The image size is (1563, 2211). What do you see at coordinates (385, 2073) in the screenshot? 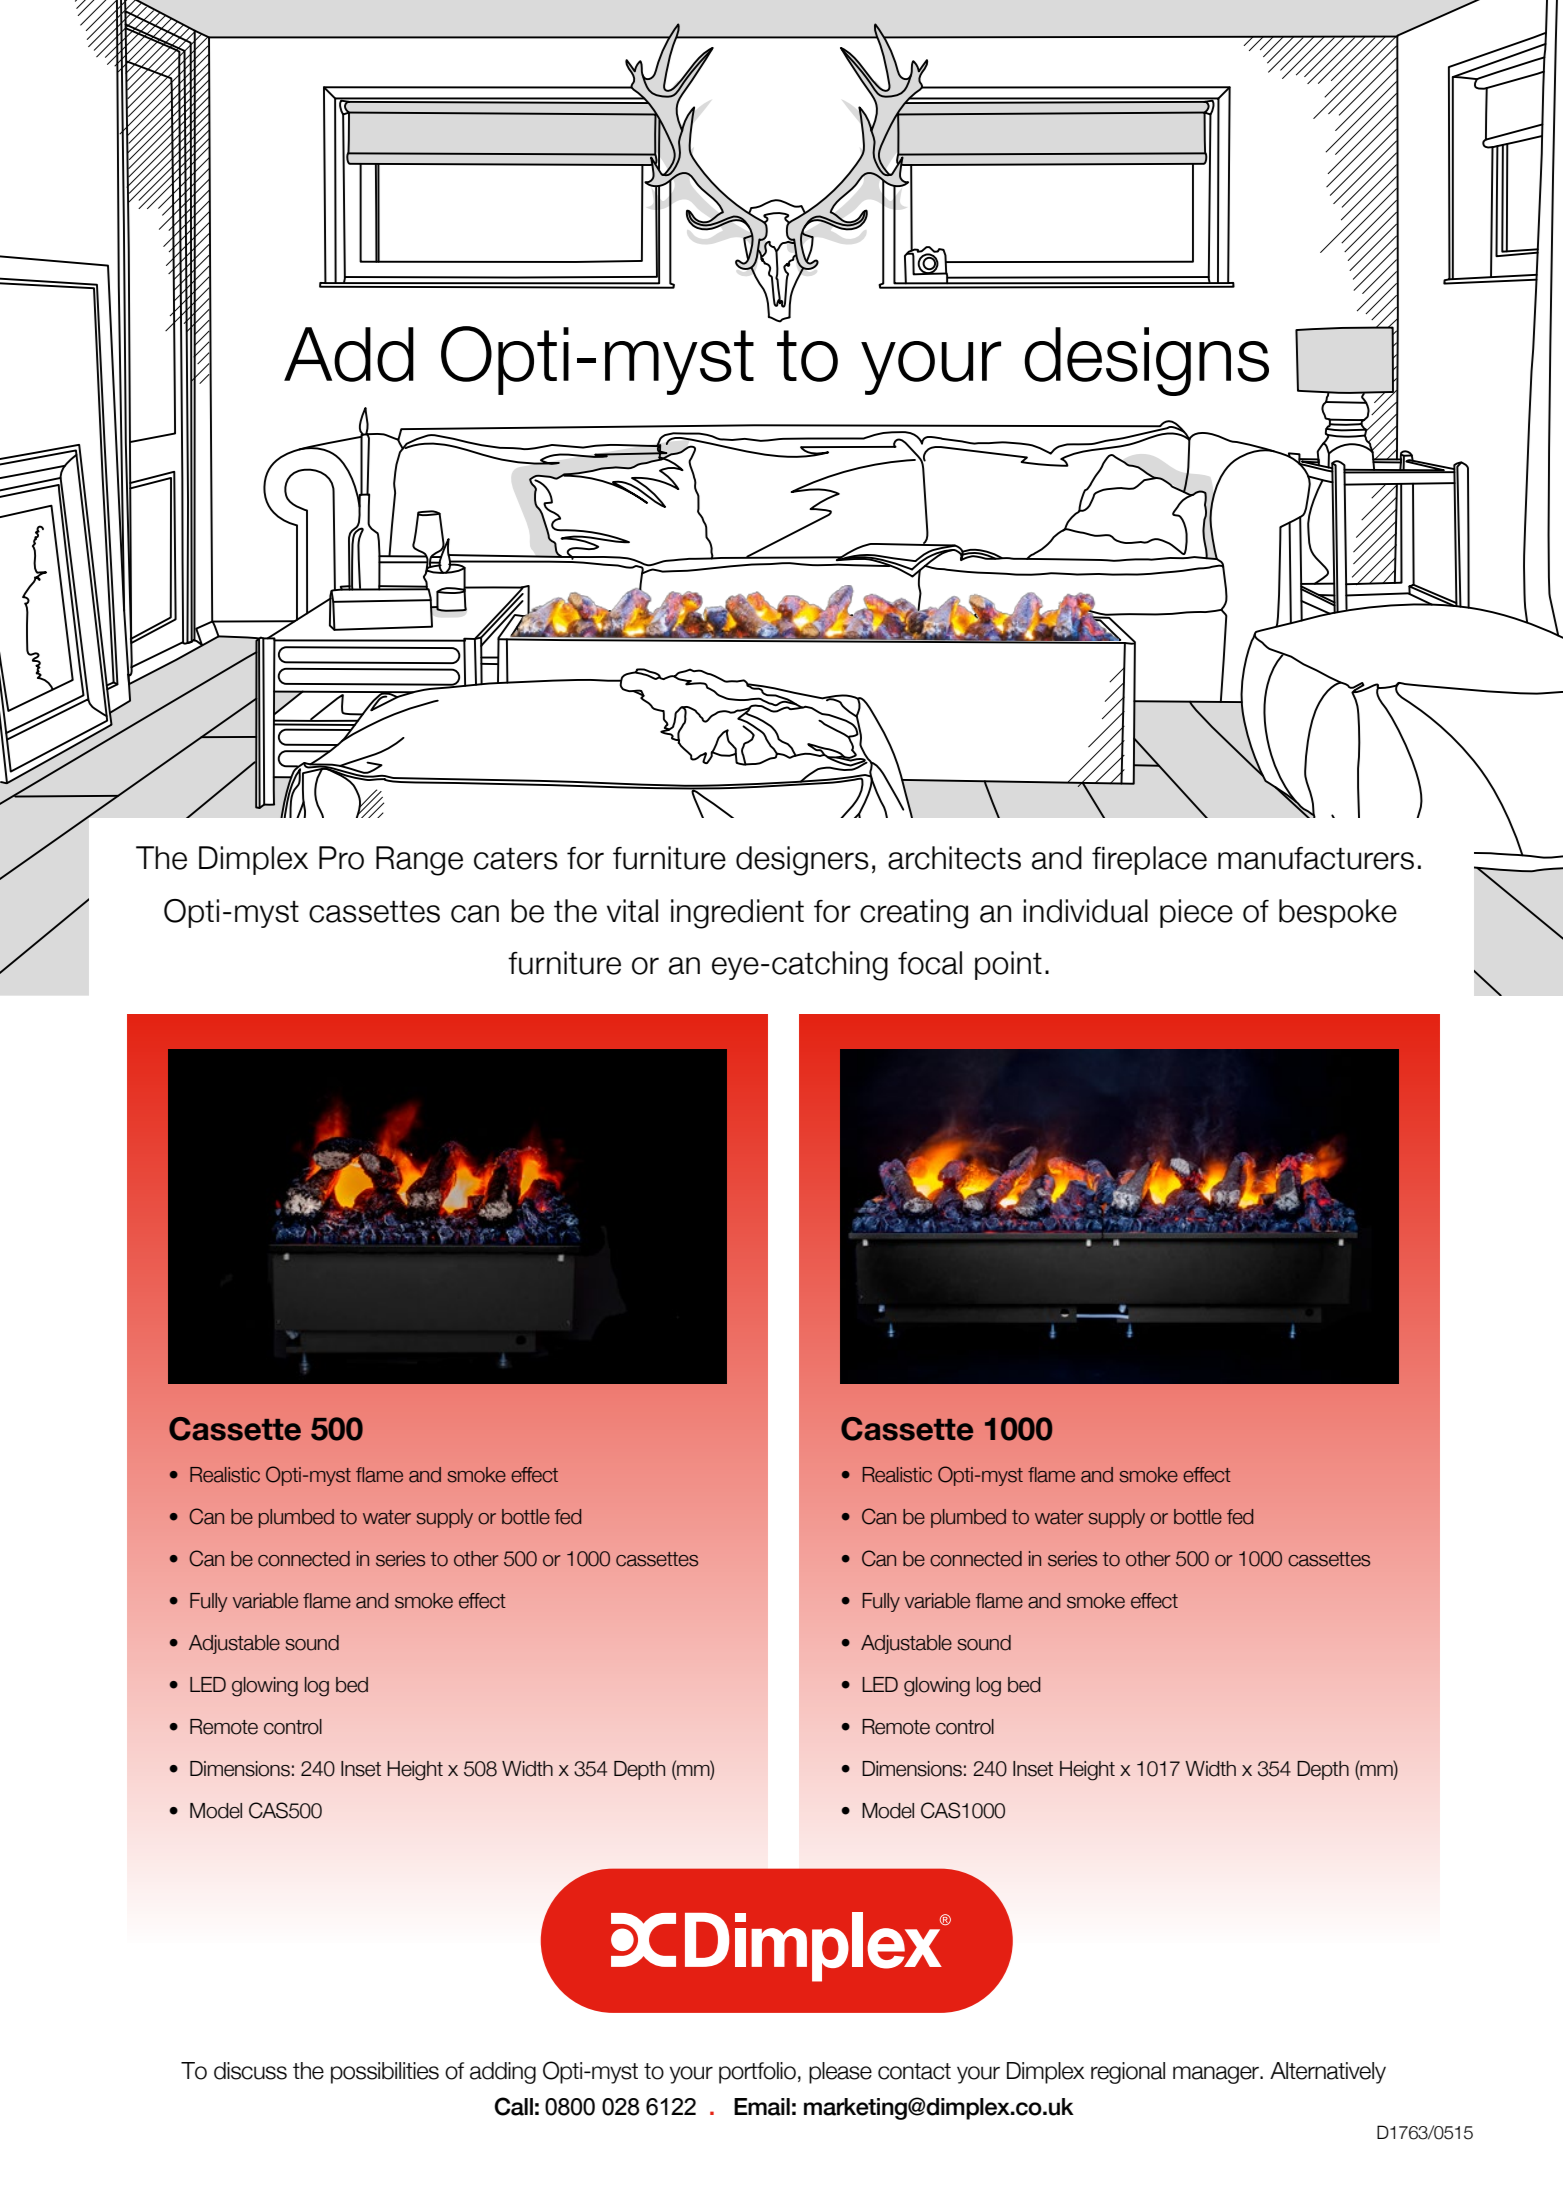
I see `possibilities` at bounding box center [385, 2073].
